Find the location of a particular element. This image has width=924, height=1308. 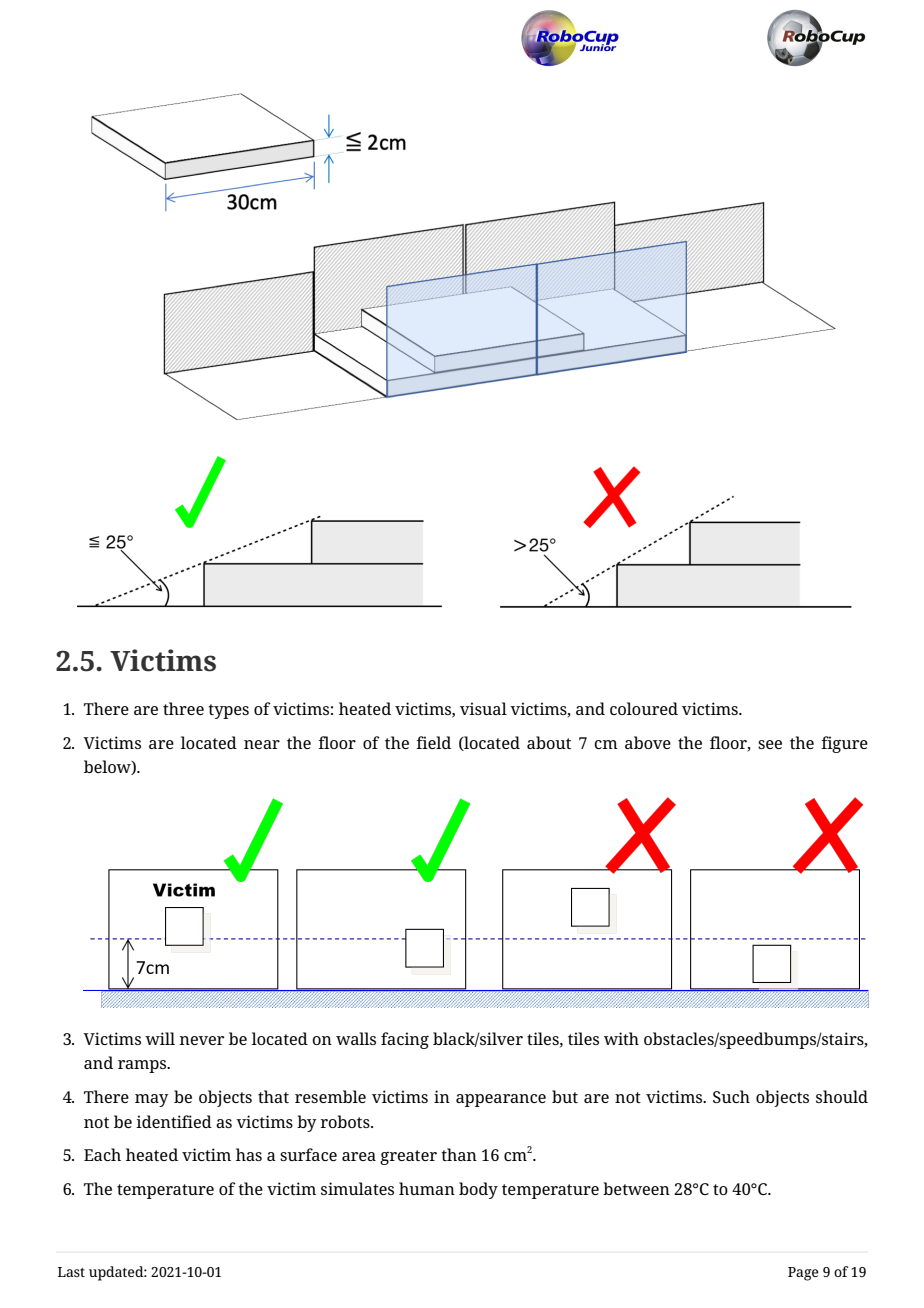

see is located at coordinates (770, 744).
